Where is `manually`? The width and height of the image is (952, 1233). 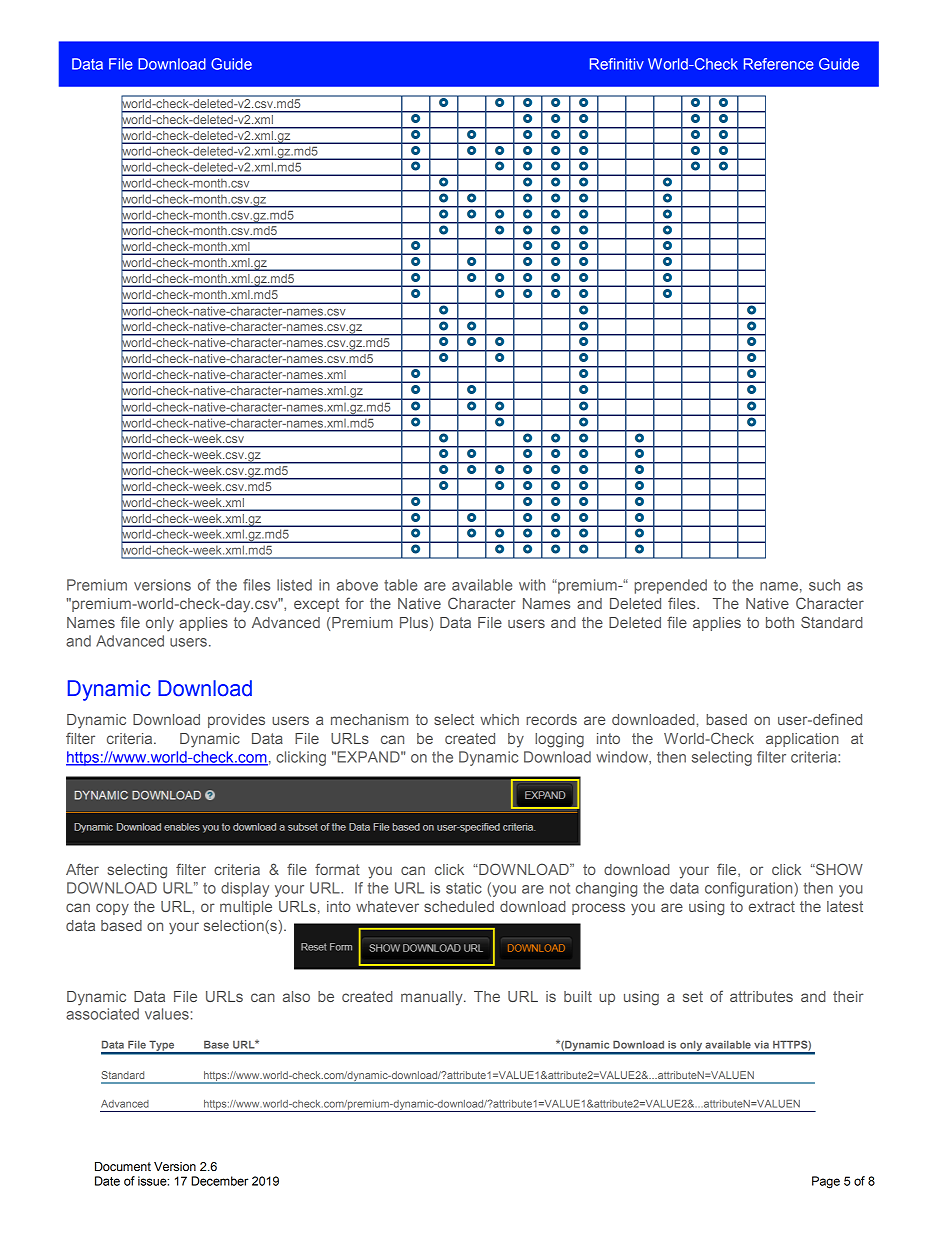 manually is located at coordinates (433, 998).
